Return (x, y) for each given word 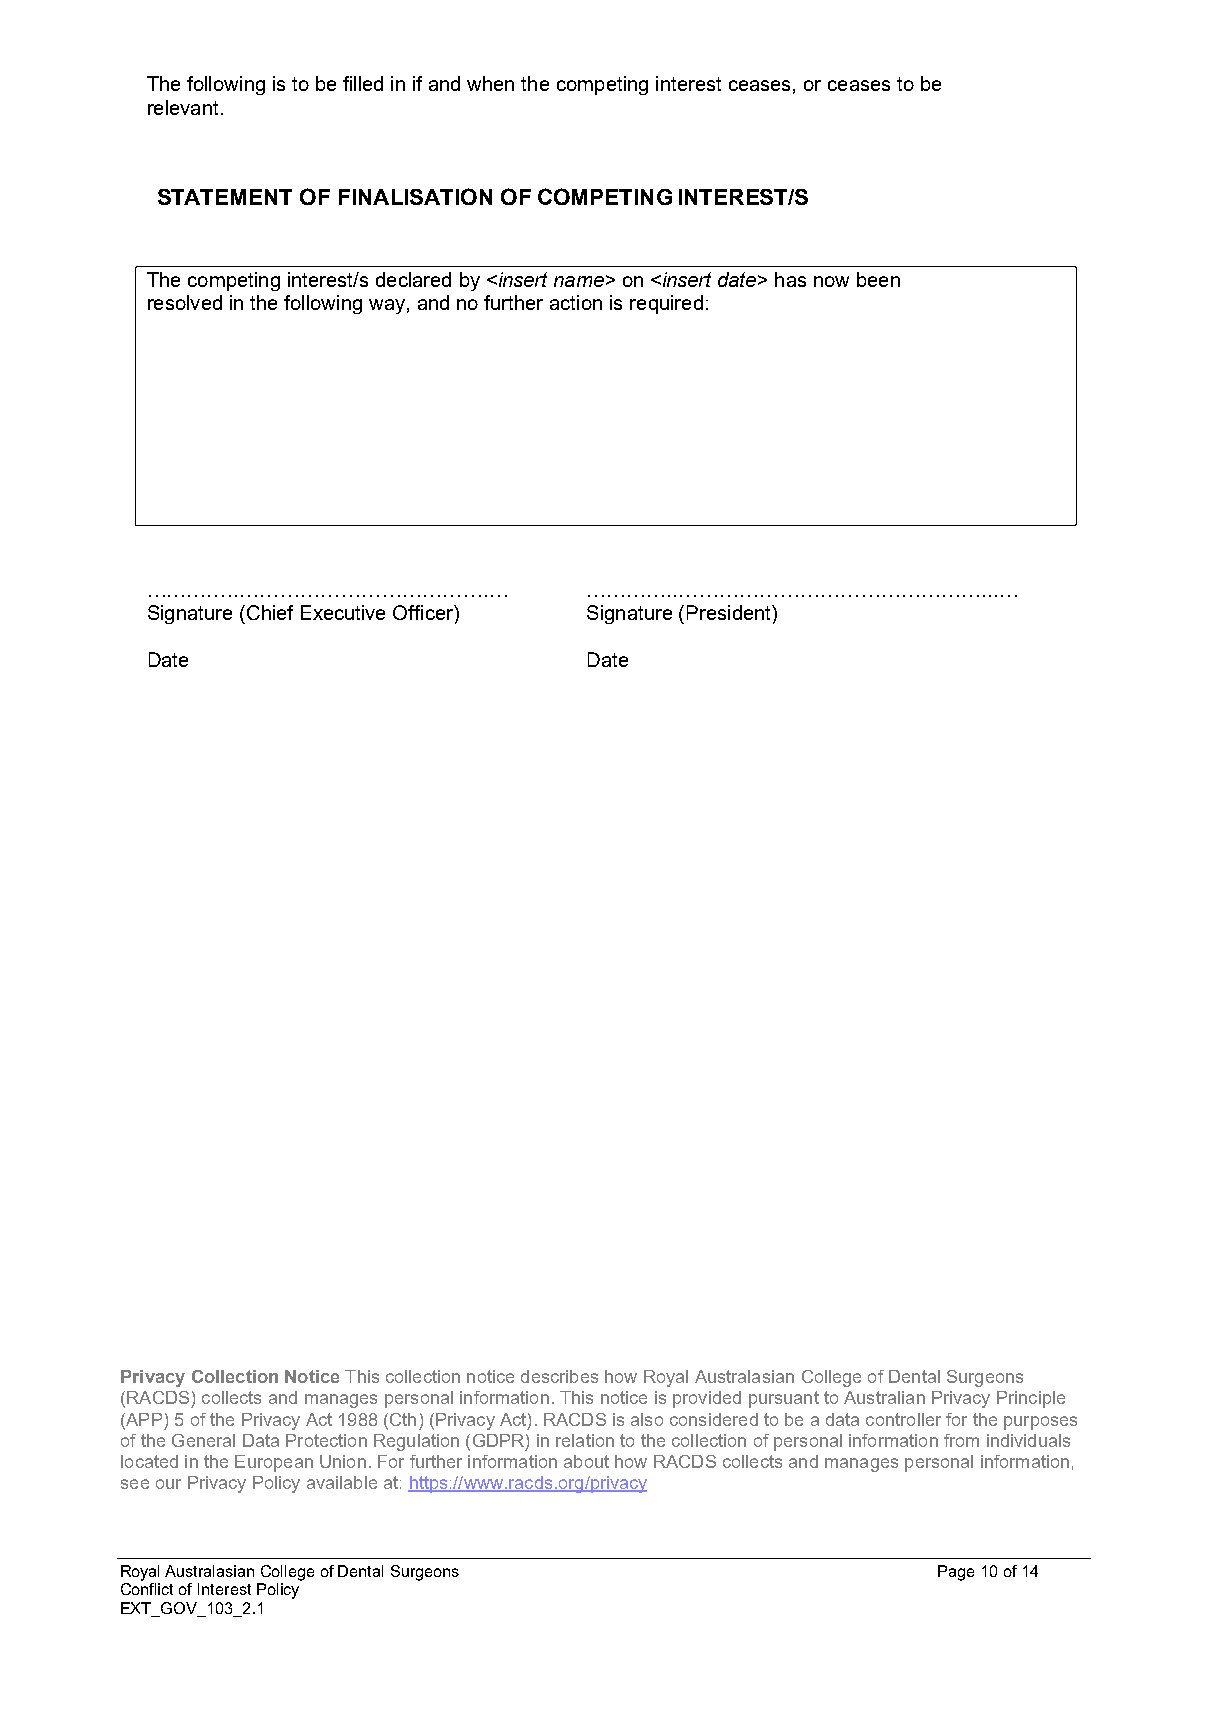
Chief (268, 612)
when (490, 83)
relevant (183, 107)
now (831, 281)
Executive (343, 612)
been (878, 279)
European (274, 1463)
